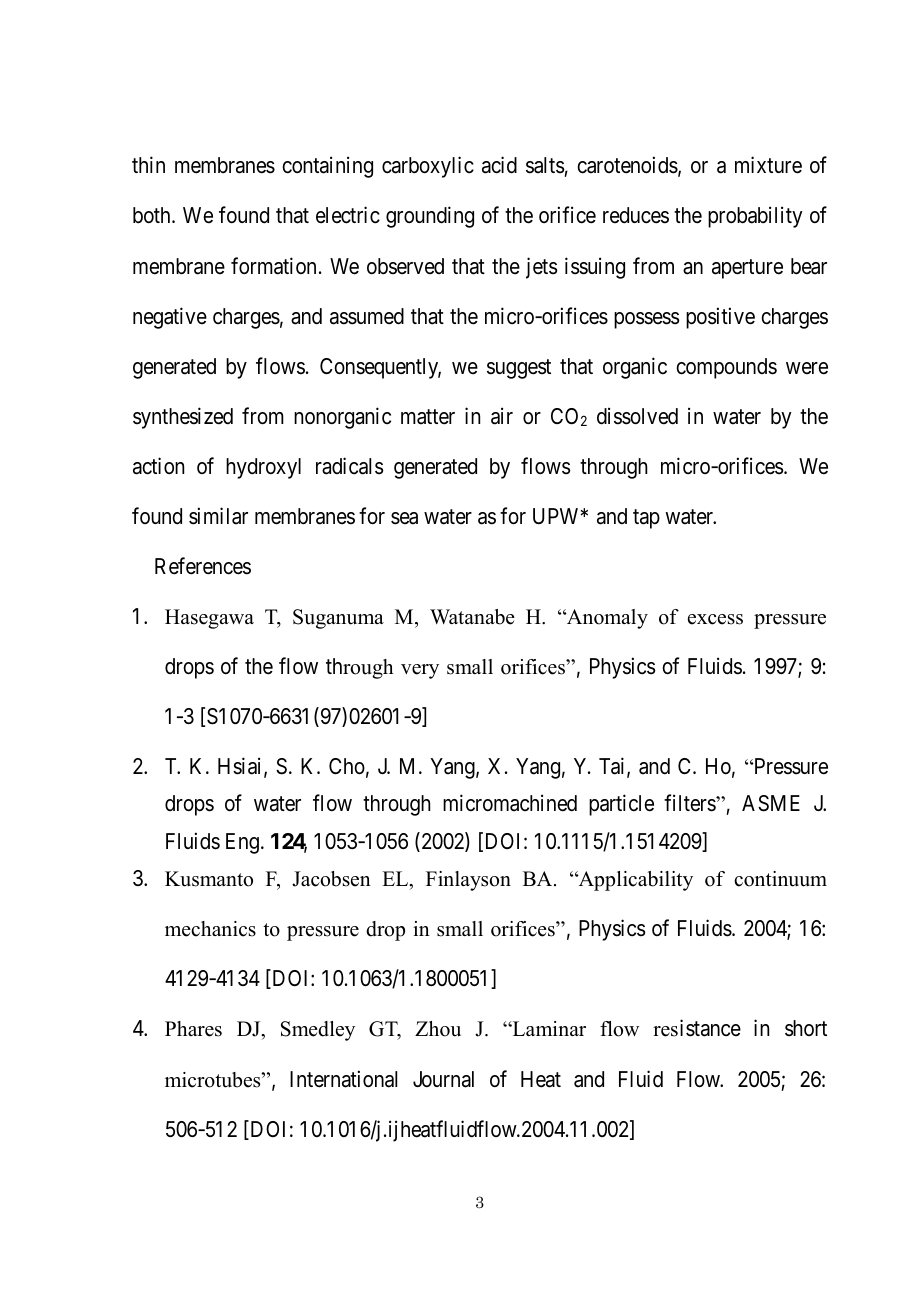 This page has height=1308, width=924. Describe the element at coordinates (153, 215) in the page. I see `both` at that location.
